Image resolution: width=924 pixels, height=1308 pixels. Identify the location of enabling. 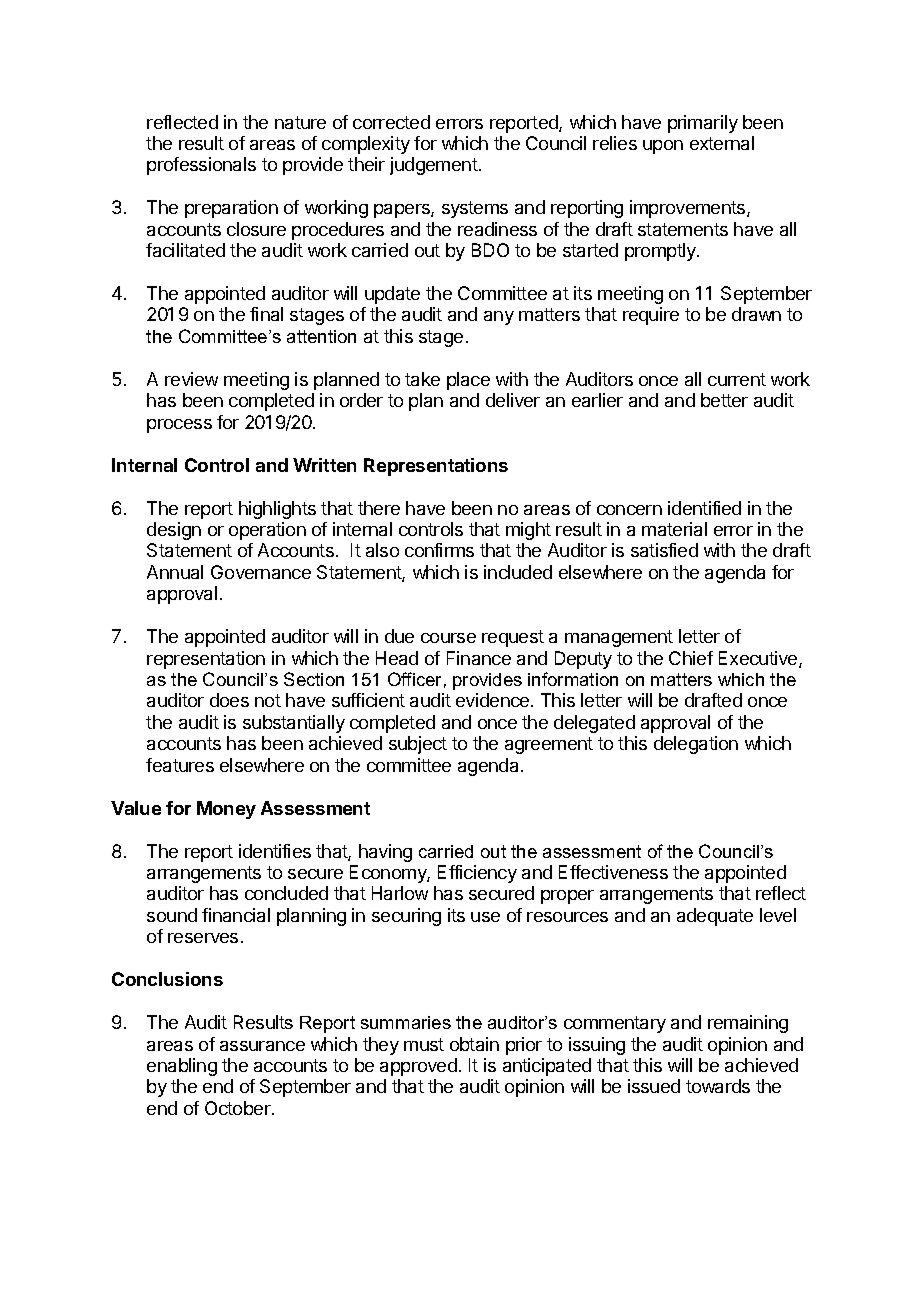
(182, 1067).
